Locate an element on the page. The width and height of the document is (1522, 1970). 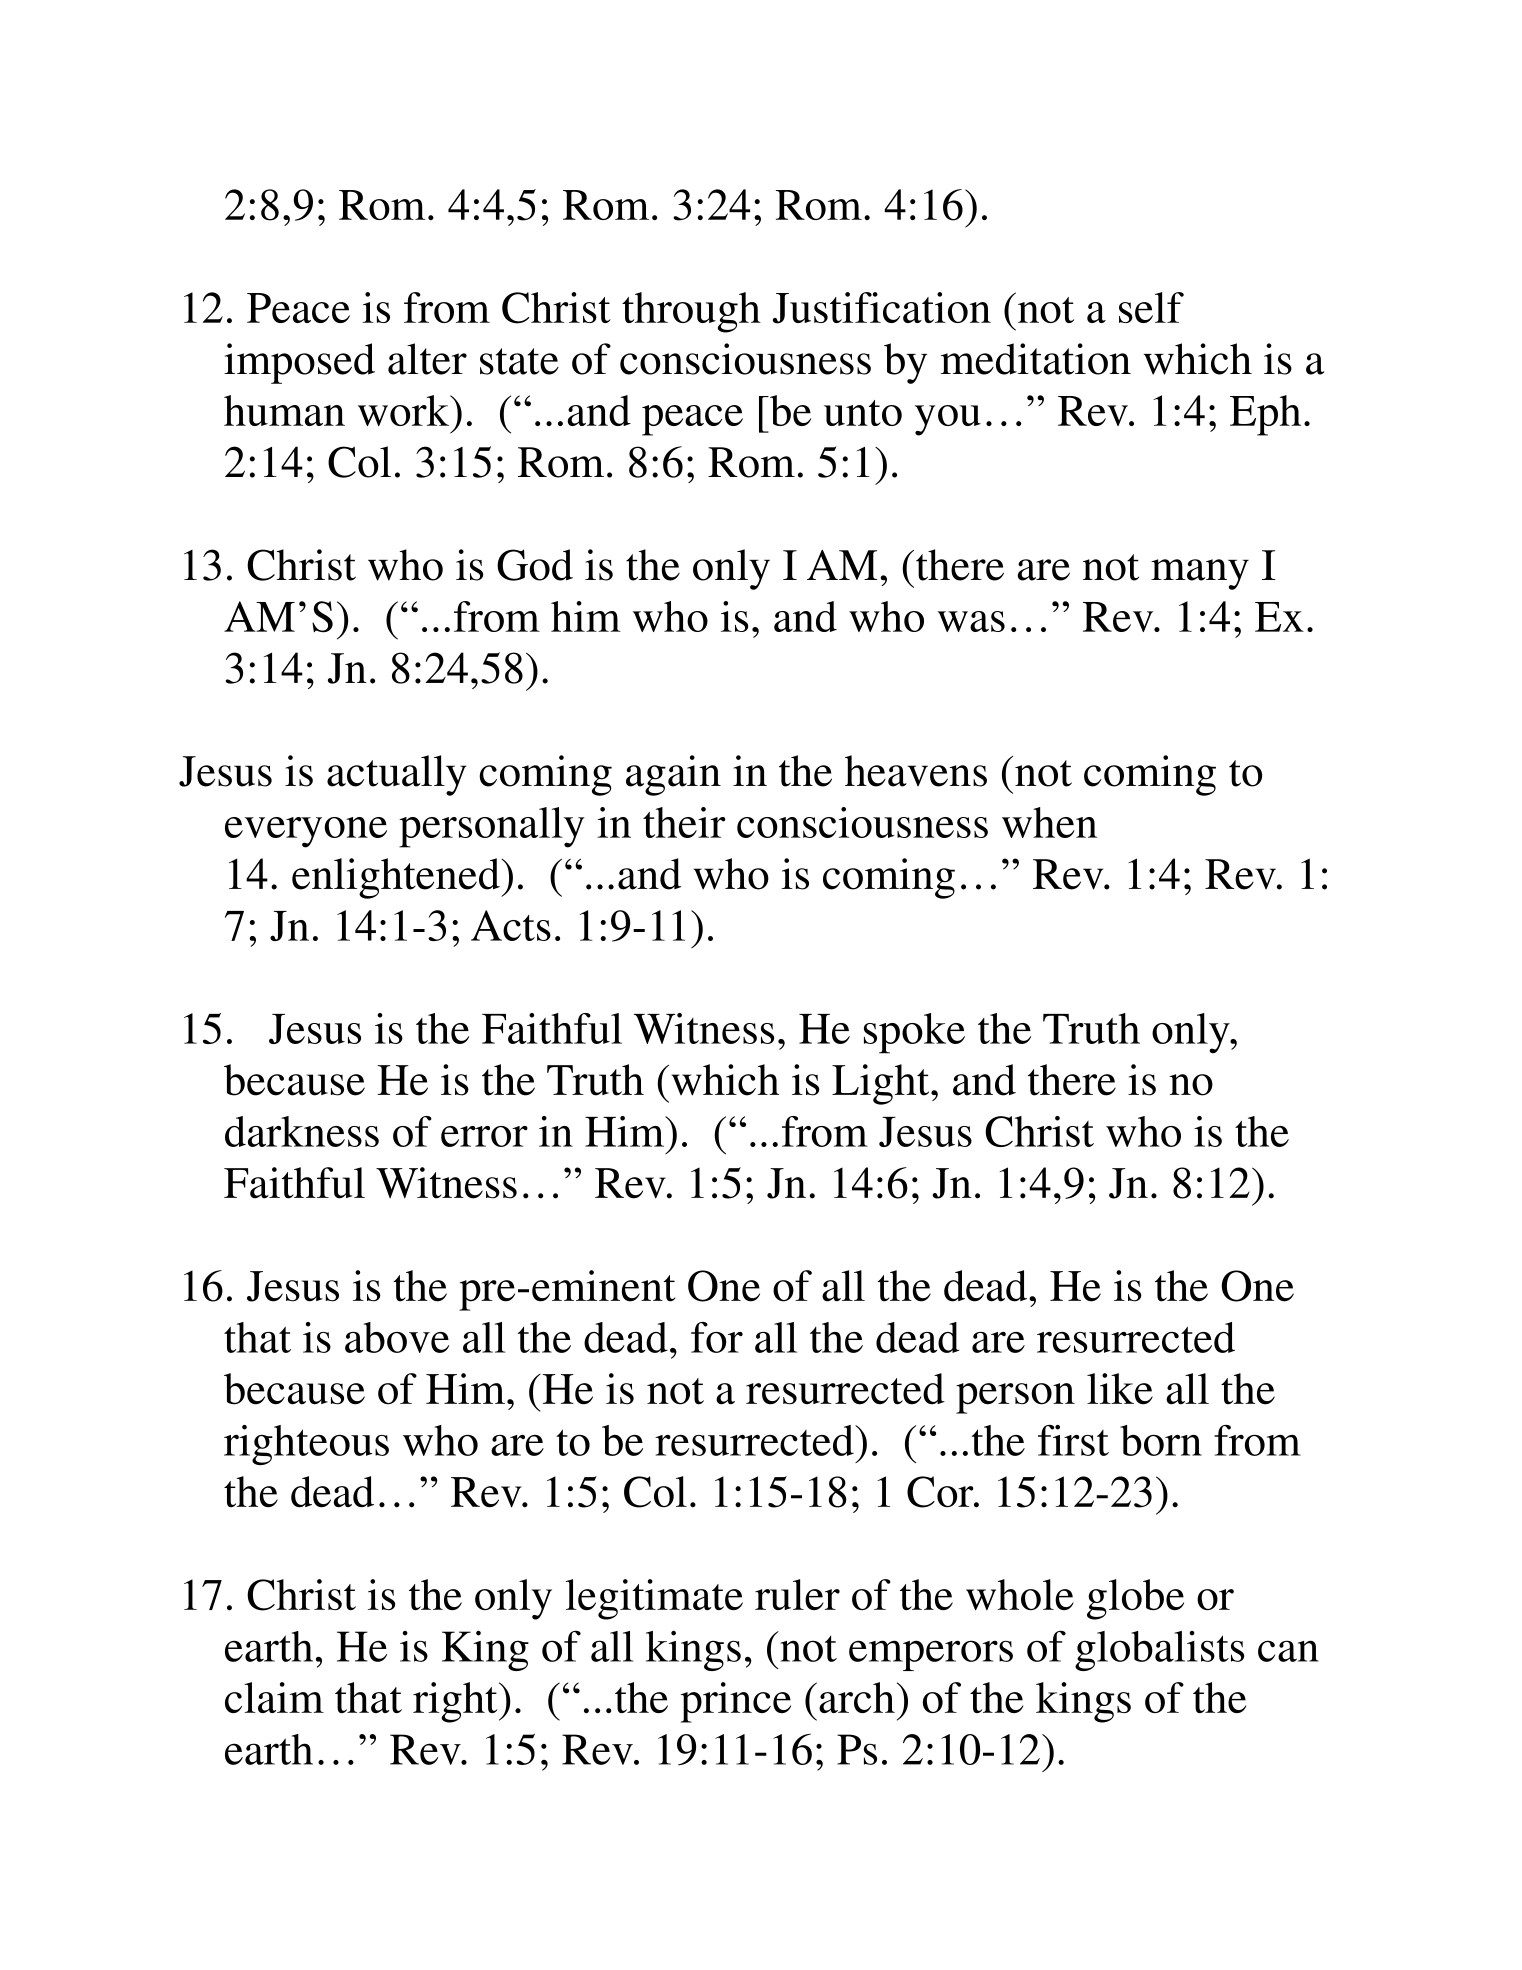
when is located at coordinates (1049, 822).
